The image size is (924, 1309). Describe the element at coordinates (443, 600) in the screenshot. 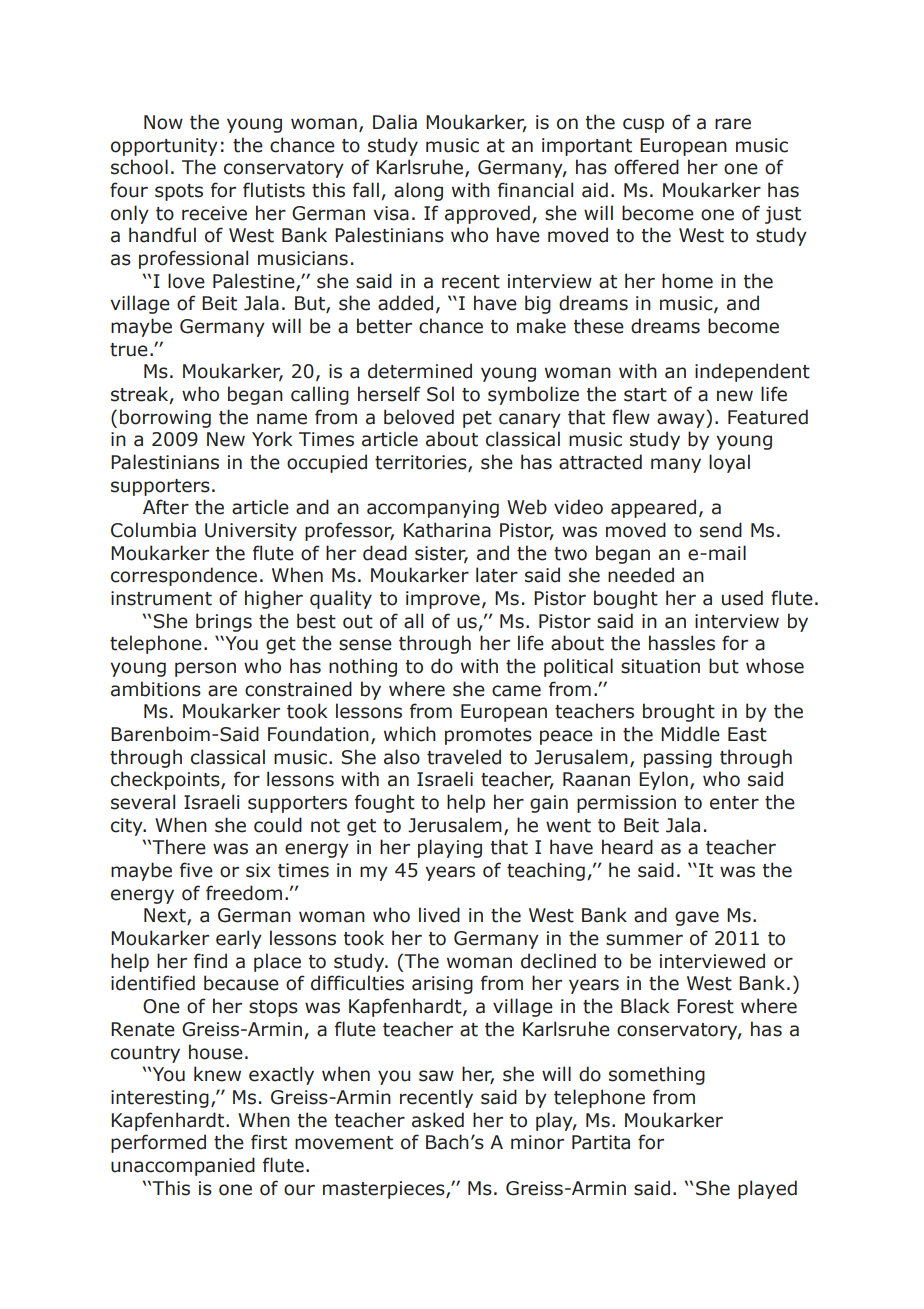

I see `improve` at that location.
